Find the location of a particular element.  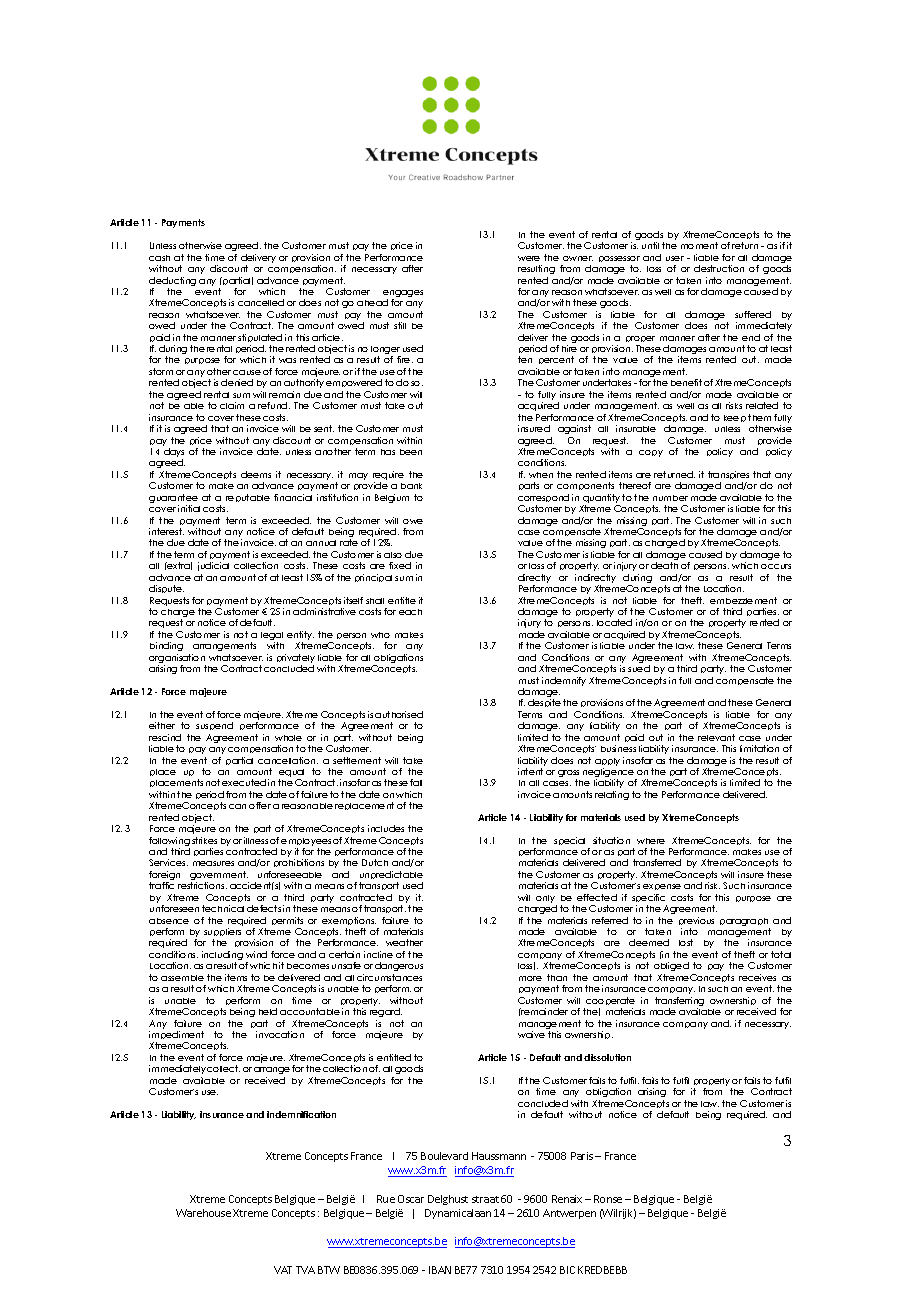

number is located at coordinates (670, 498).
